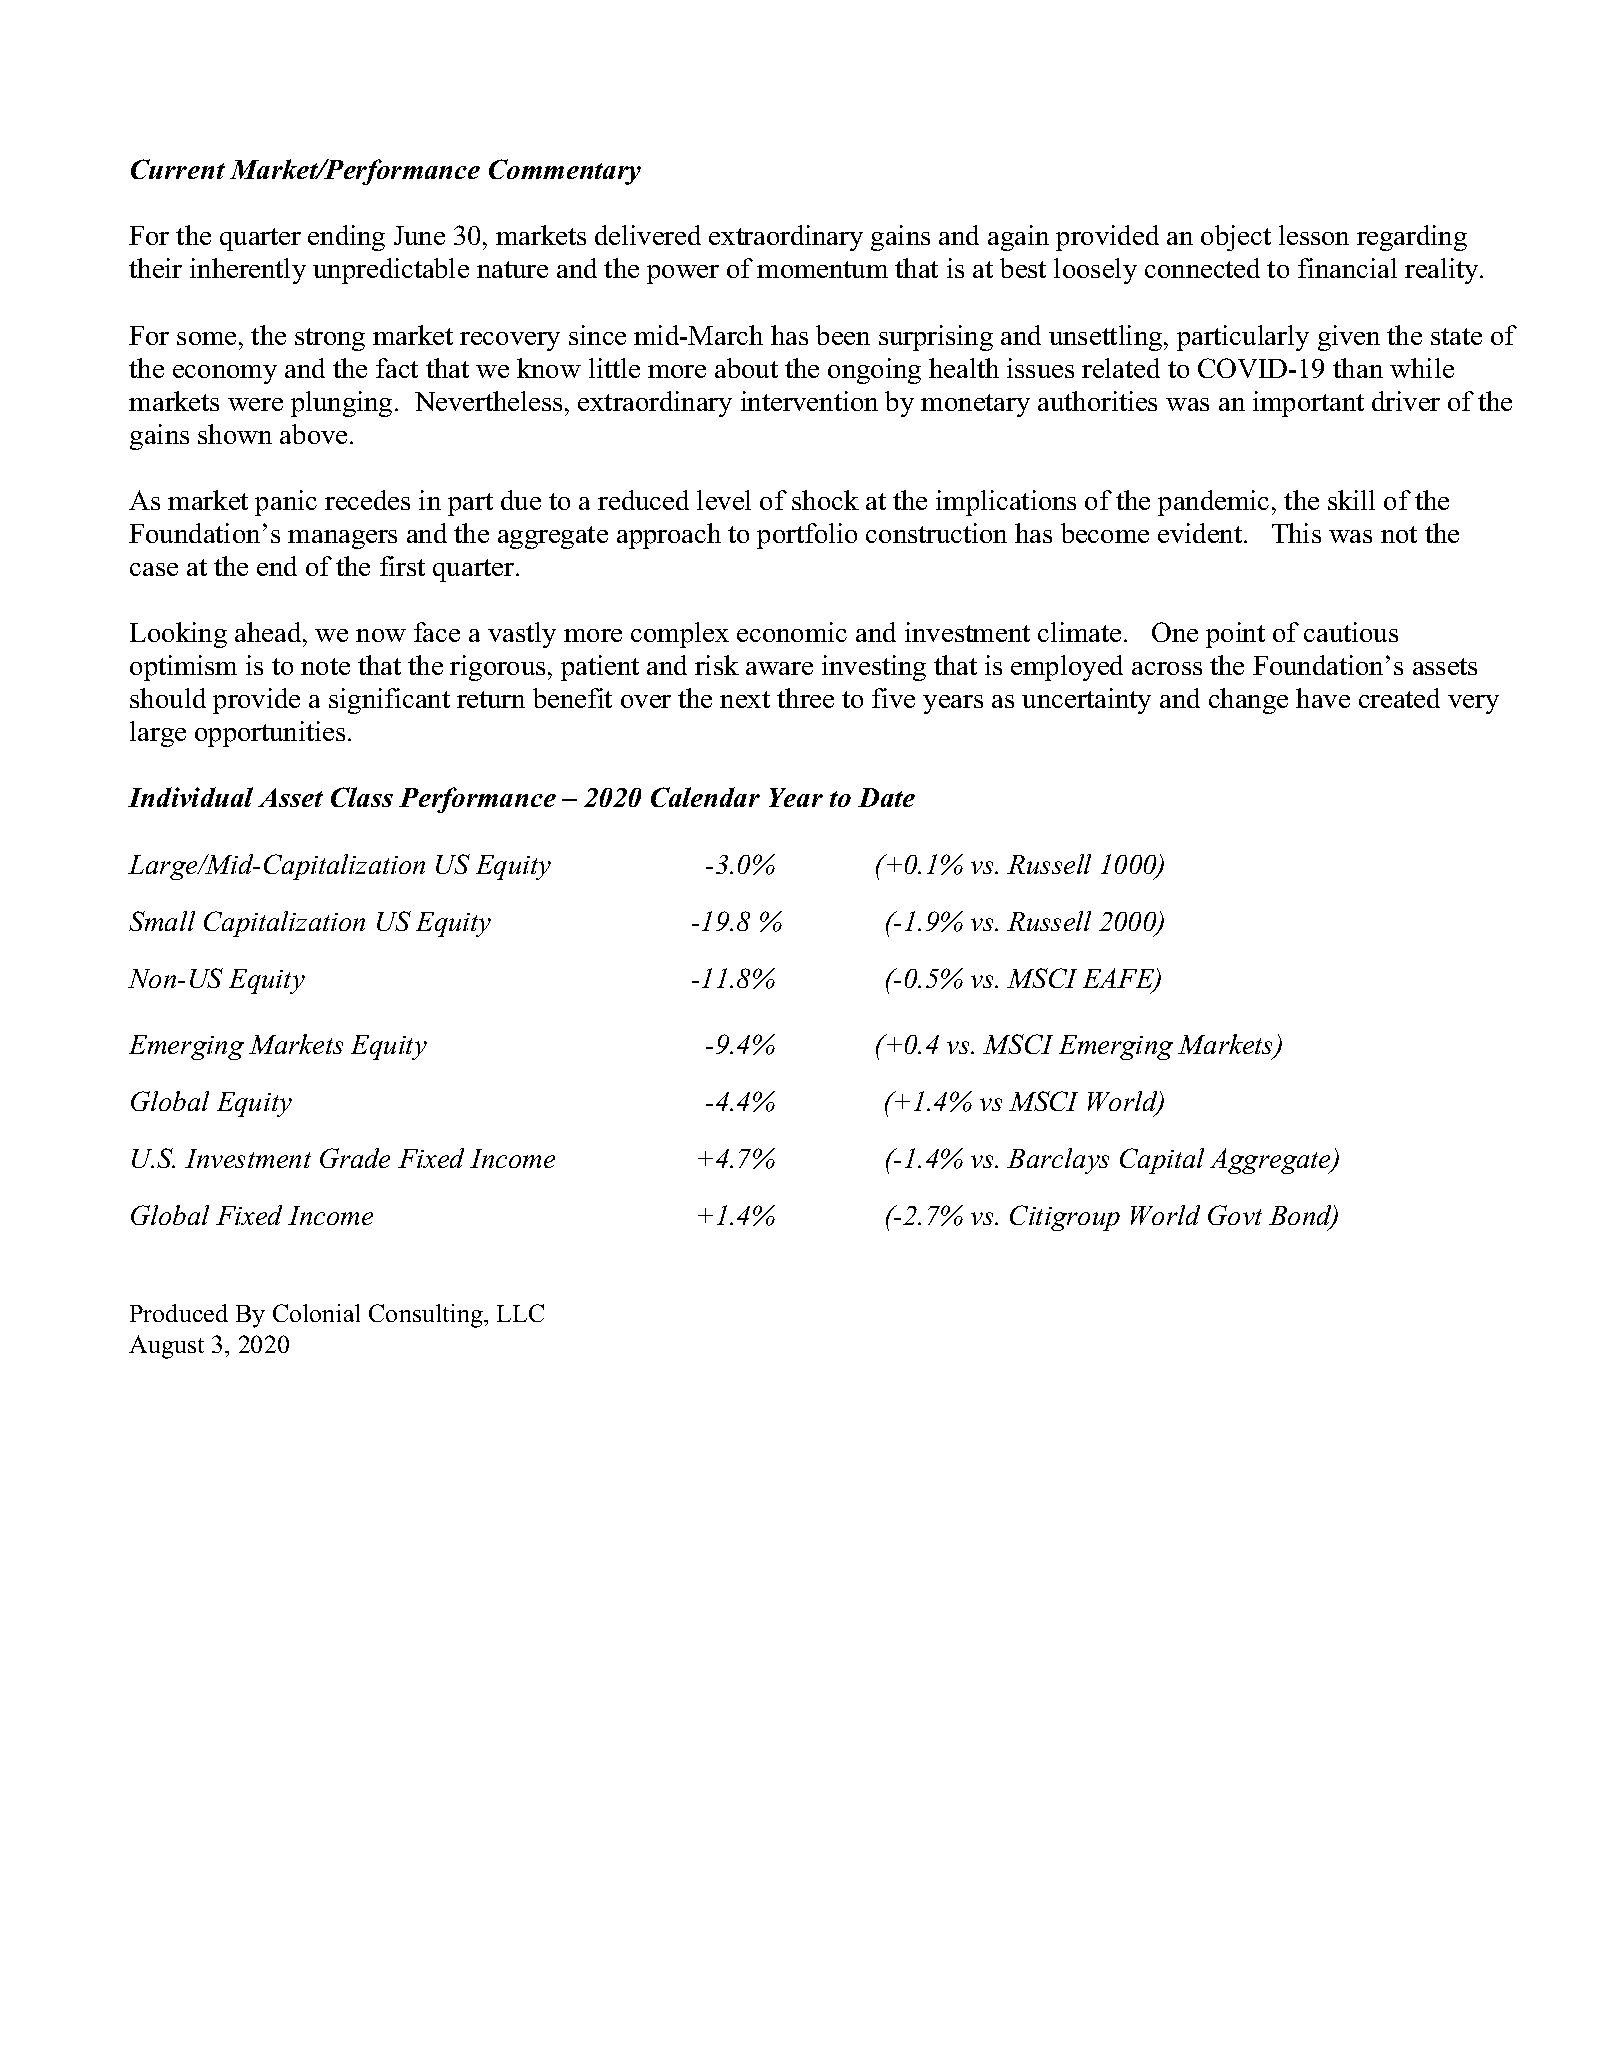  I want to click on Date, so click(886, 797).
